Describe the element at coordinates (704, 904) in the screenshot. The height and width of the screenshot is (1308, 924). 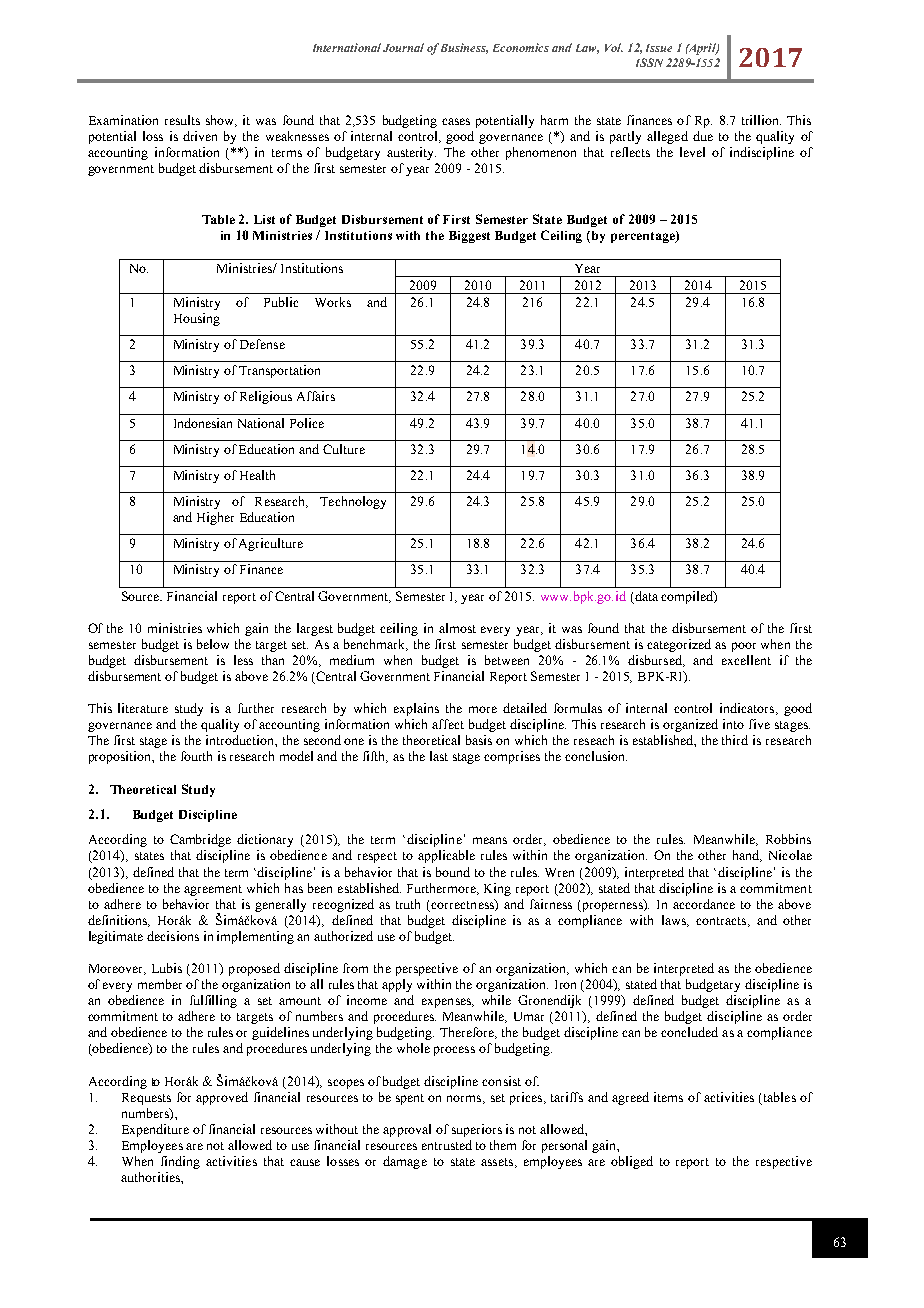
I see `accordance` at that location.
